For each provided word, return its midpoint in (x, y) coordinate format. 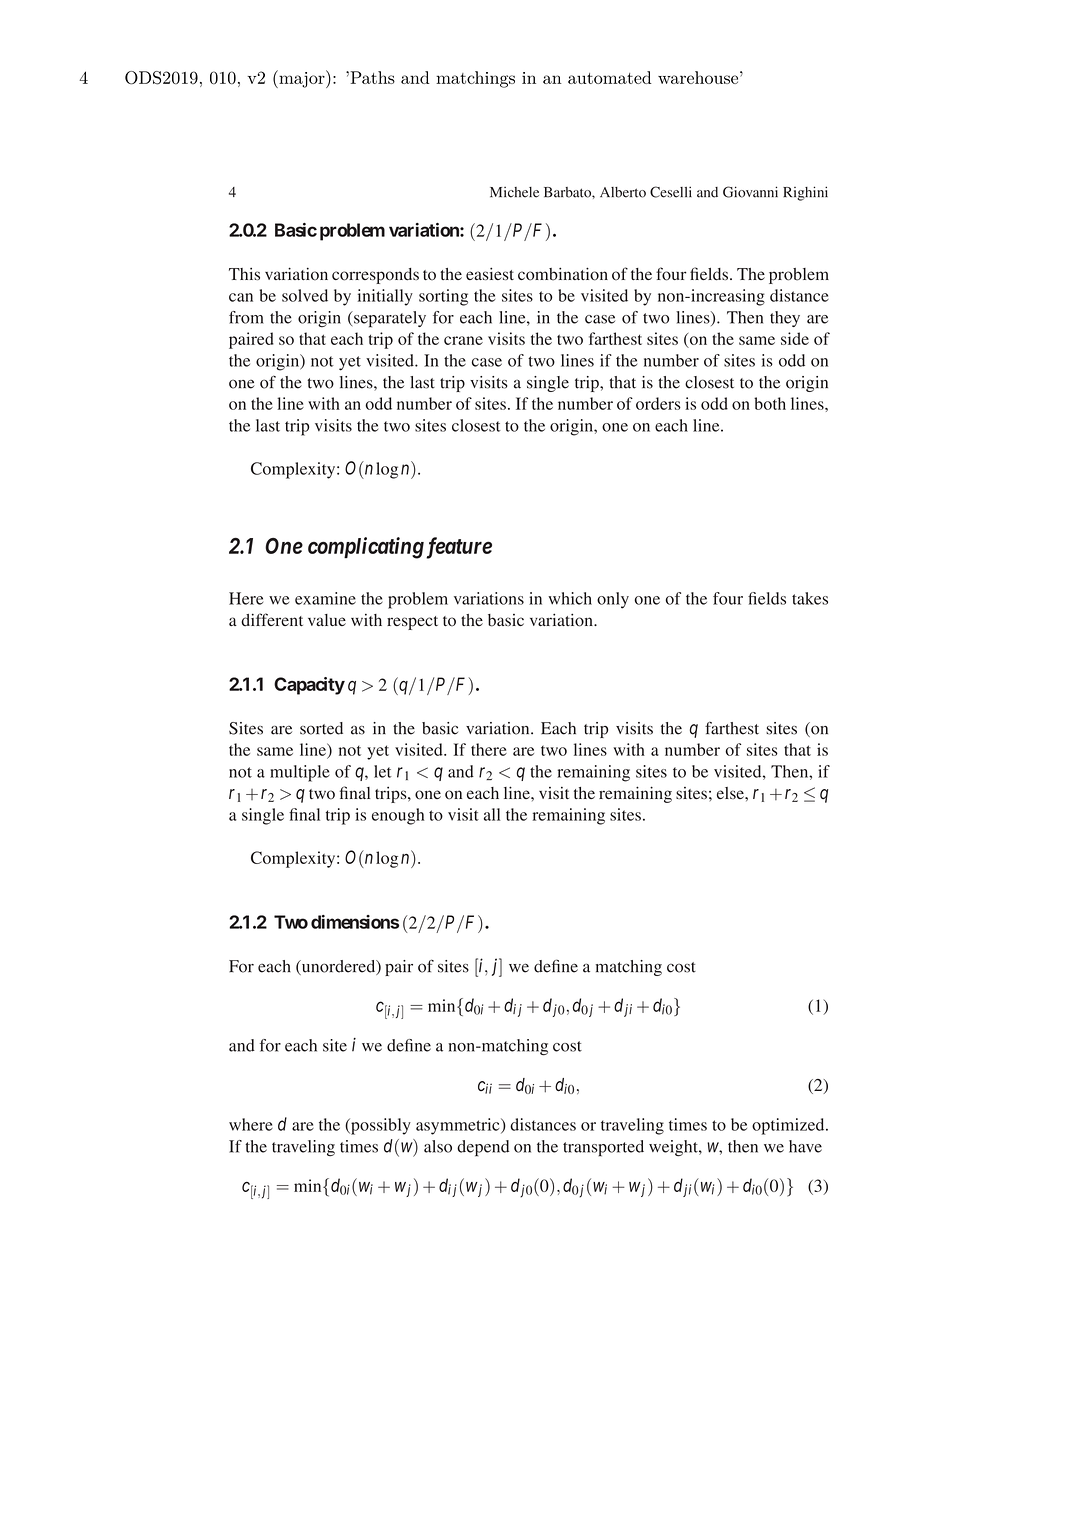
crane (463, 340)
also (438, 1146)
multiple (300, 773)
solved (305, 295)
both (770, 403)
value (327, 620)
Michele (514, 192)
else (731, 793)
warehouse (698, 77)
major (302, 79)
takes (810, 598)
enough (398, 816)
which (570, 598)
